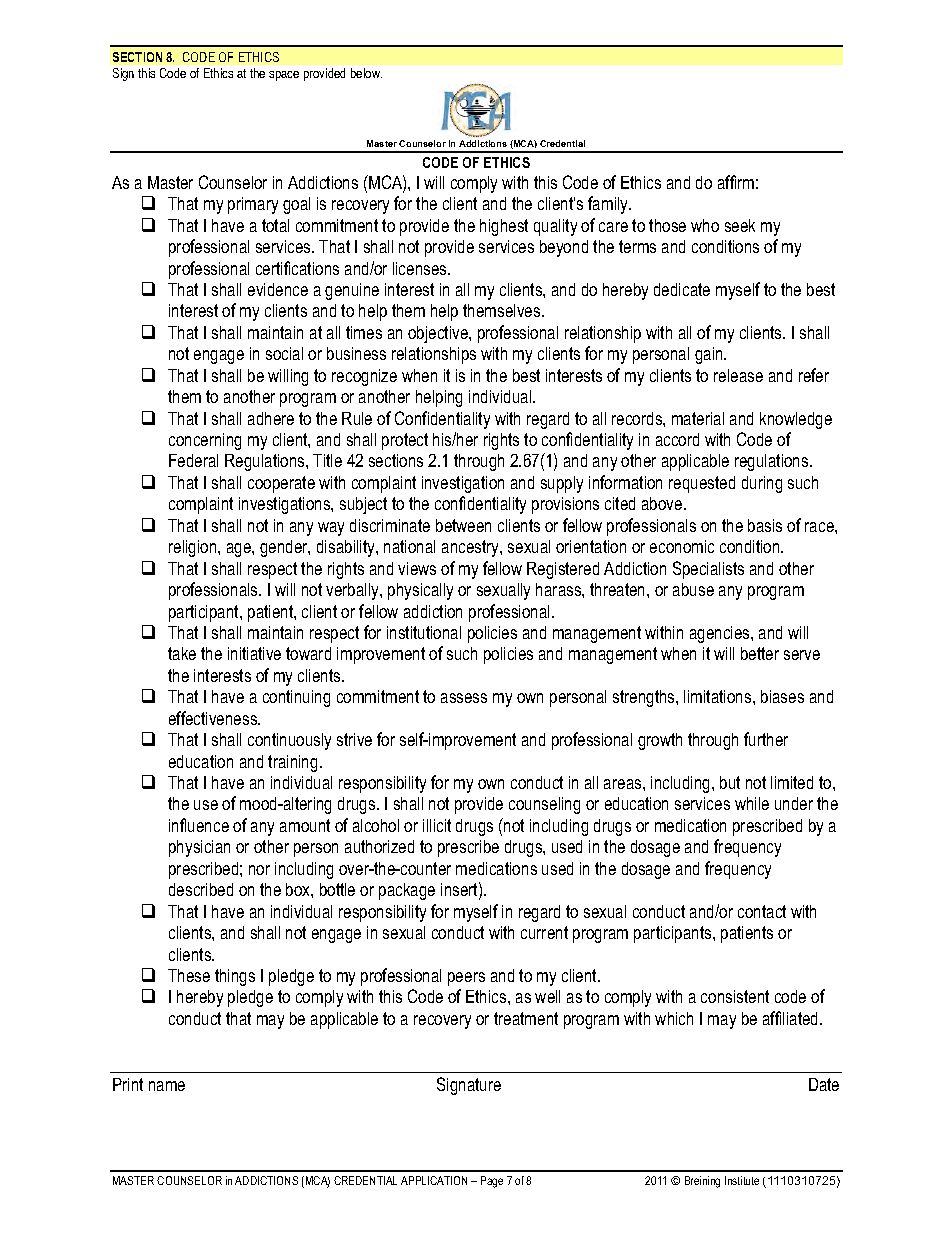  Describe the element at coordinates (167, 1086) in the page. I see `name` at that location.
